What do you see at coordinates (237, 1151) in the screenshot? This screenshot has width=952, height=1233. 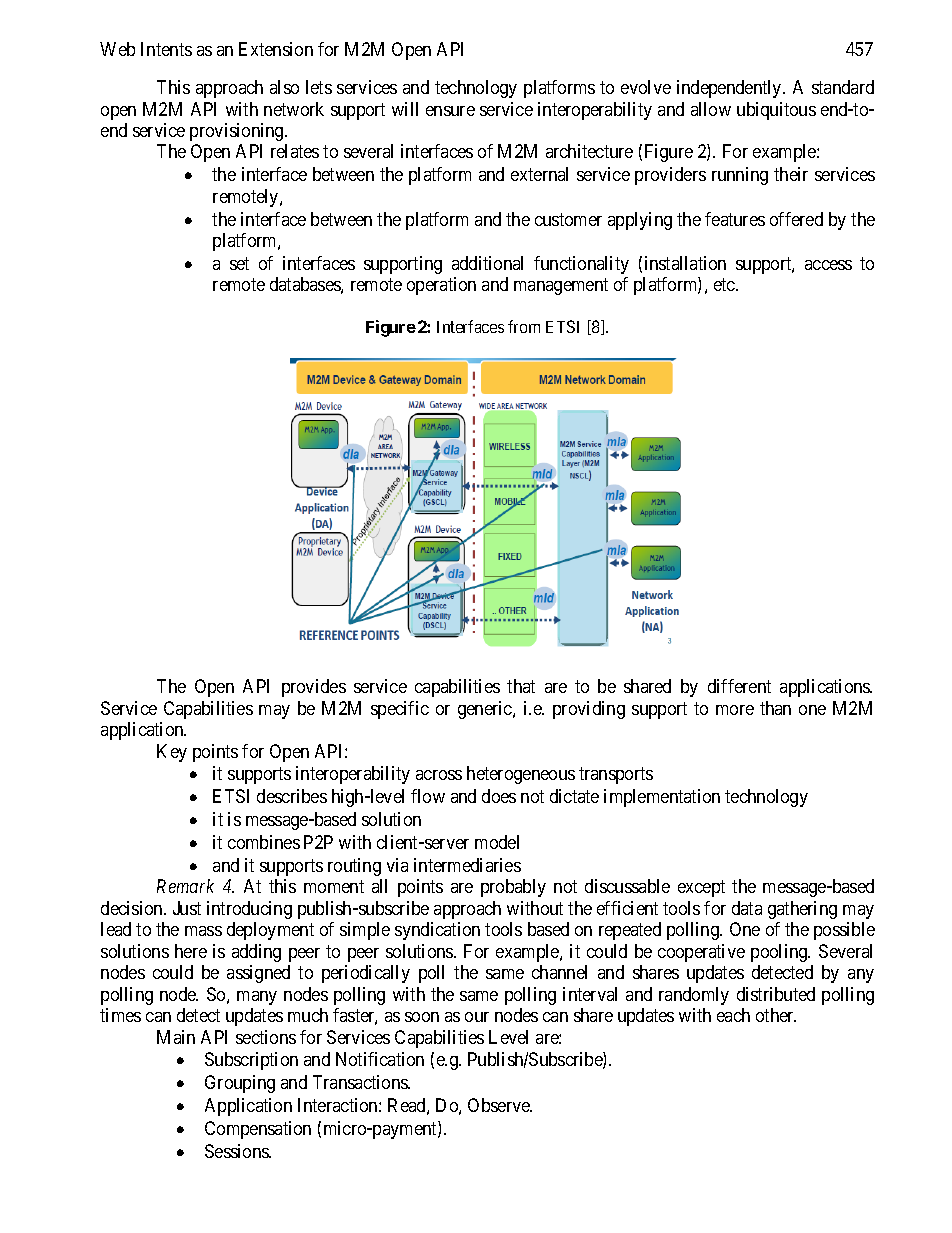 I see `Sessions` at bounding box center [237, 1151].
